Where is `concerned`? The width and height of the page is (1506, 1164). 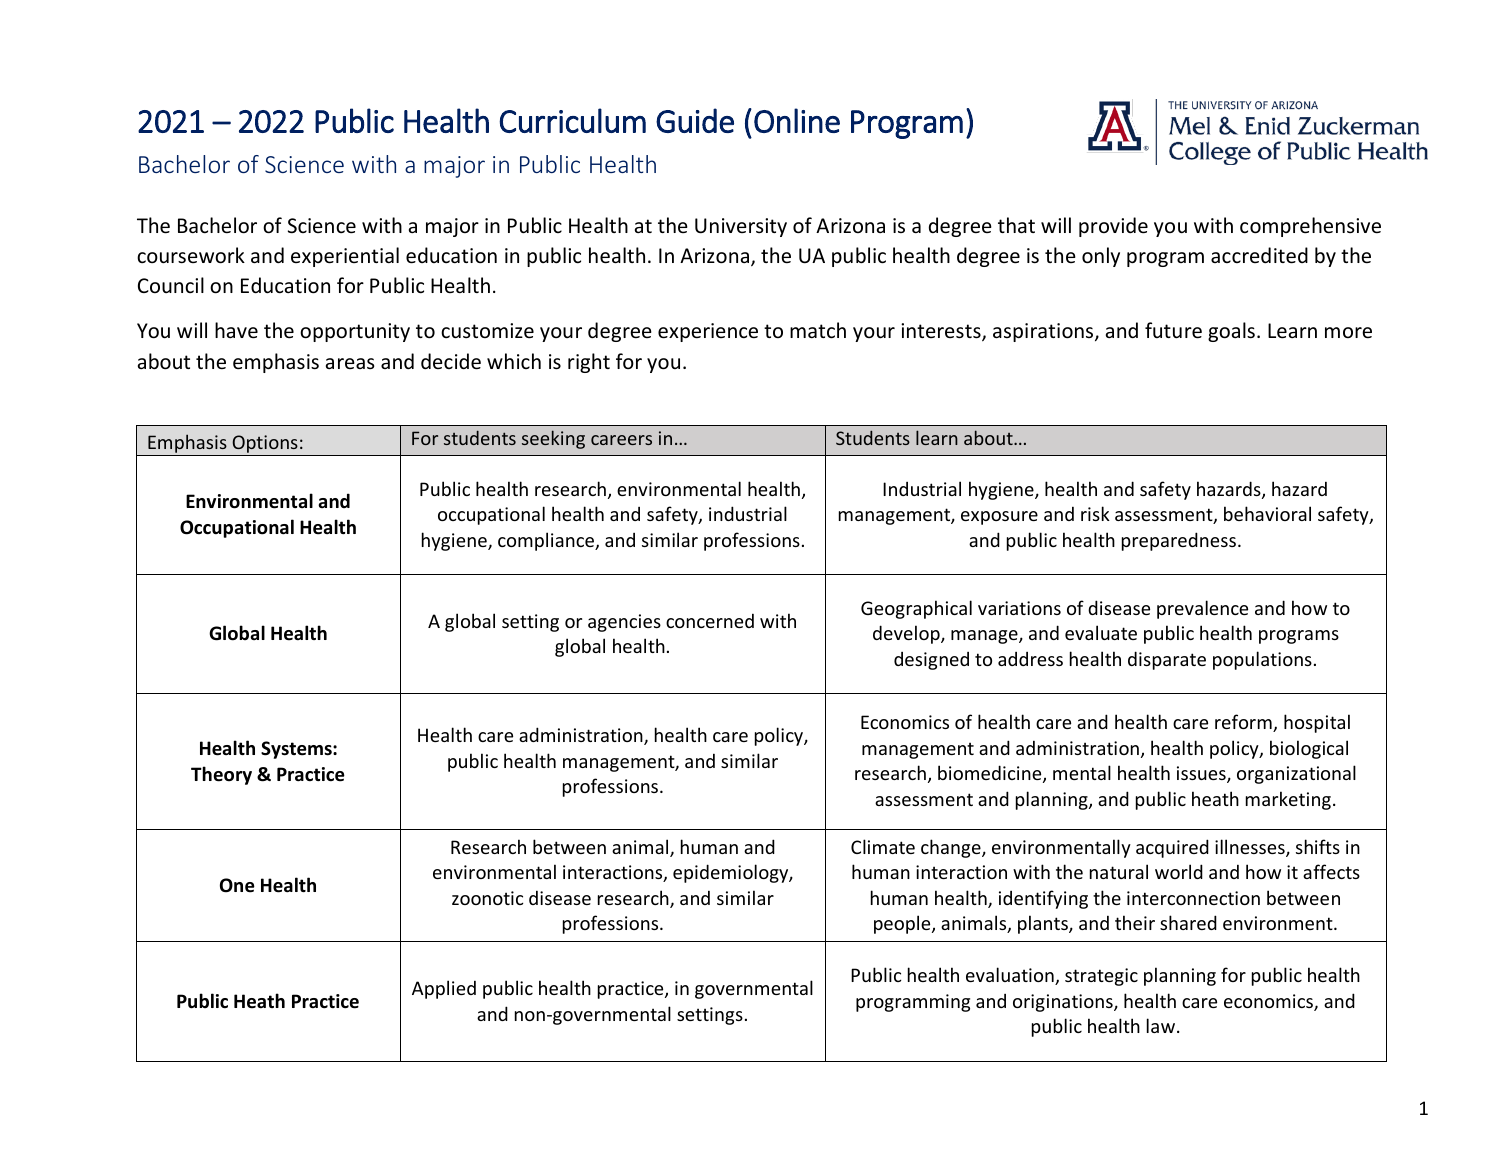
concerned is located at coordinates (710, 620).
